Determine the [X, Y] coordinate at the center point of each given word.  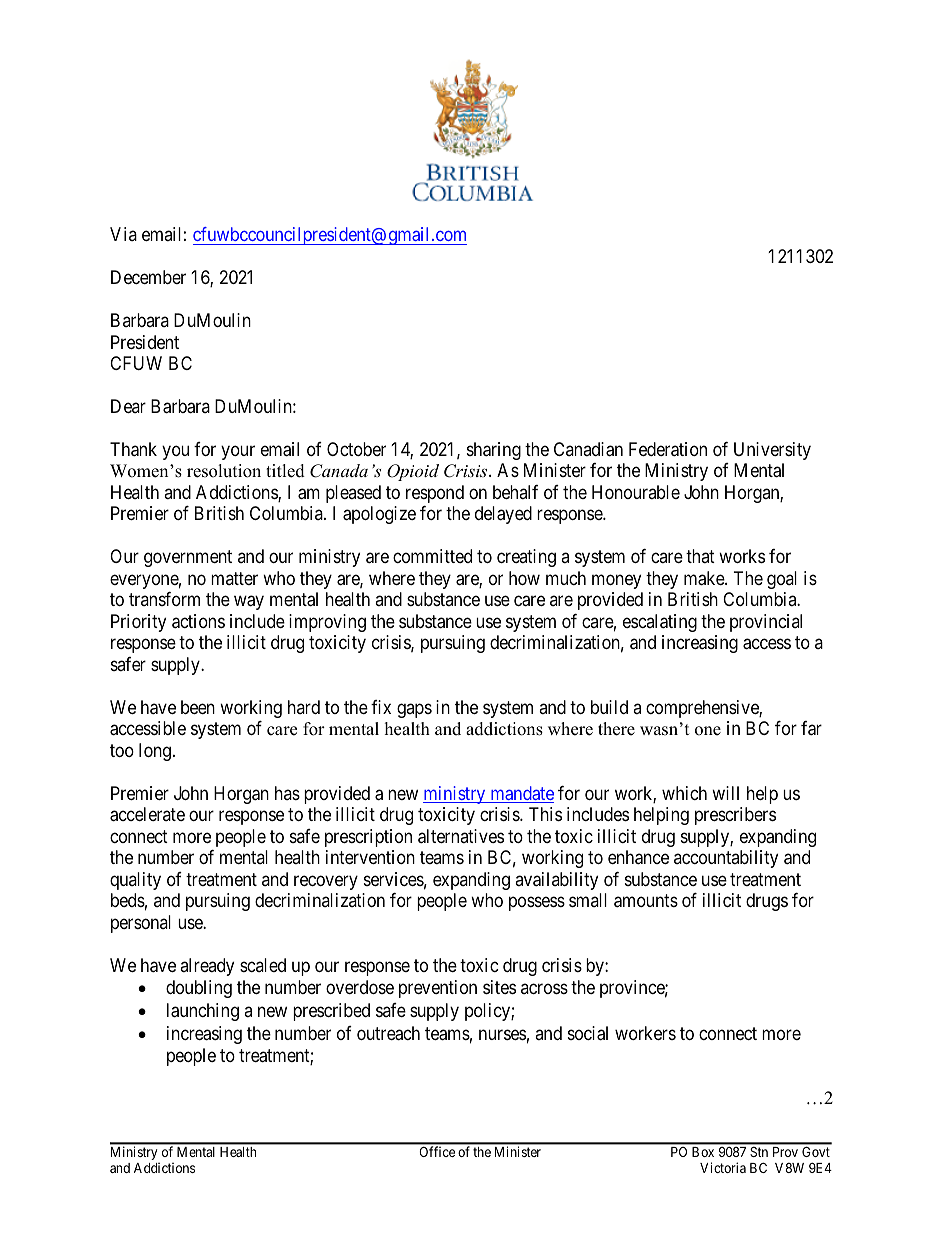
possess [537, 904]
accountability [726, 859]
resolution [224, 471]
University [772, 451]
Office [437, 1151]
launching [203, 1012]
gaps [414, 710]
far [811, 728]
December [148, 277]
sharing [494, 451]
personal [141, 924]
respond [435, 494]
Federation [668, 449]
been [198, 707]
